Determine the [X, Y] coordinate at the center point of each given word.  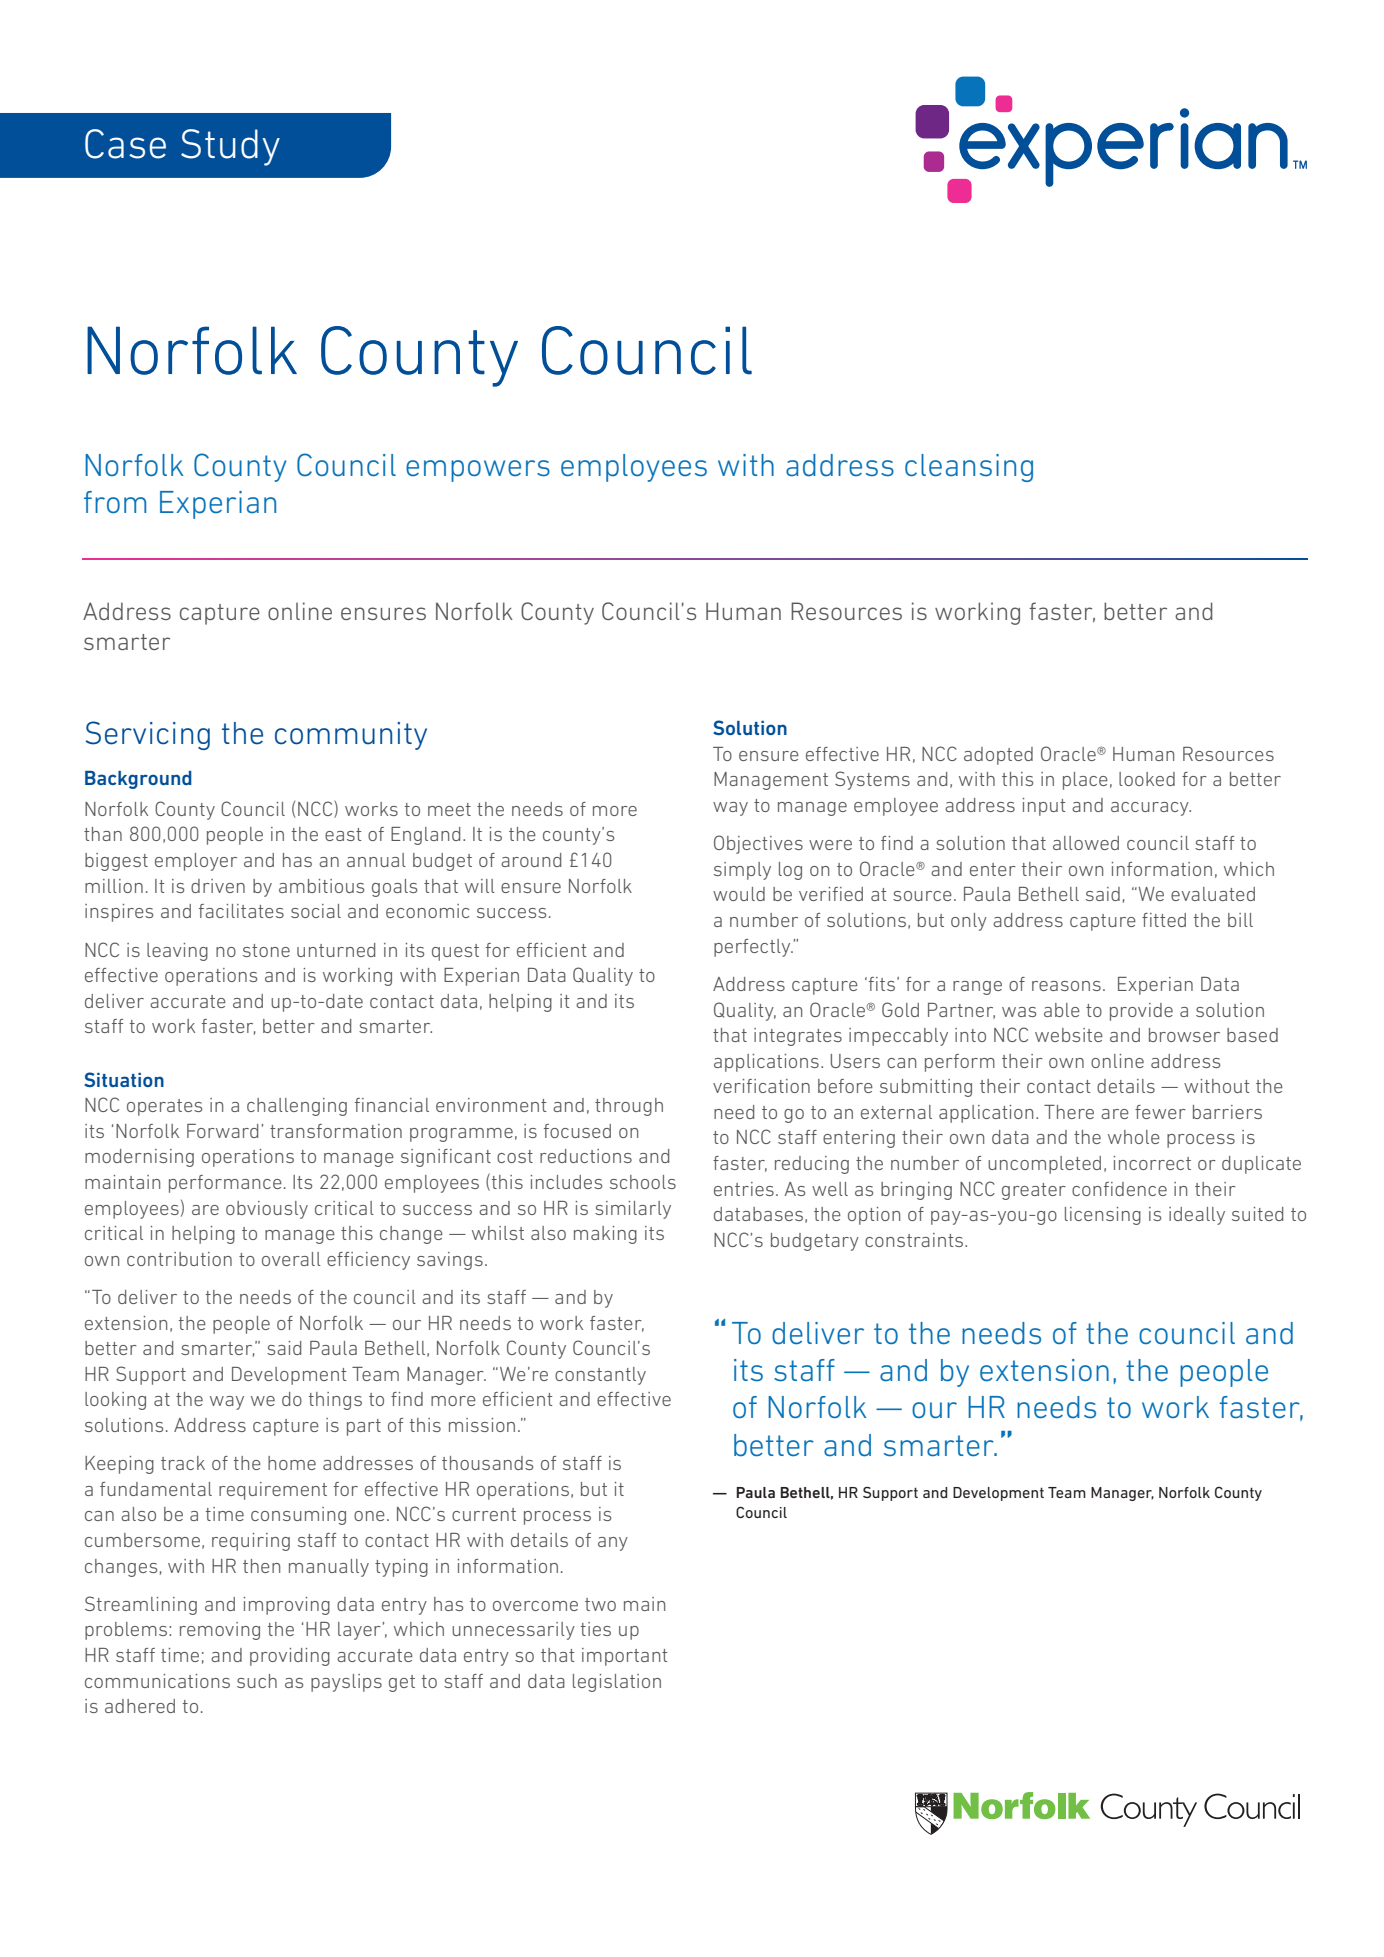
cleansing [969, 468]
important [625, 1657]
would [739, 894]
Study [230, 147]
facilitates [241, 911]
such [257, 1681]
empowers [478, 471]
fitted [1164, 920]
